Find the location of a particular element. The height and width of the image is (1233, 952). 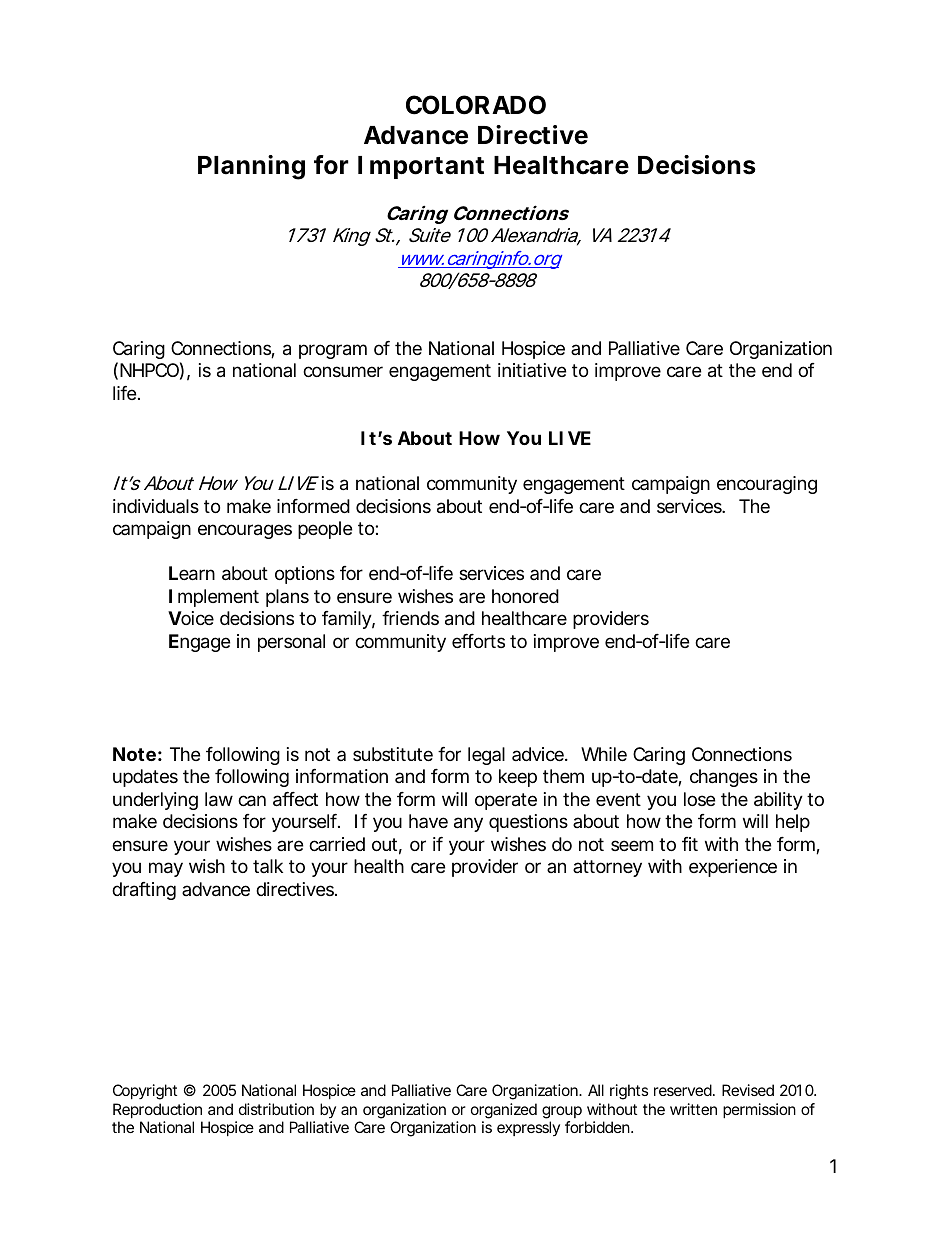

distribution is located at coordinates (276, 1109).
